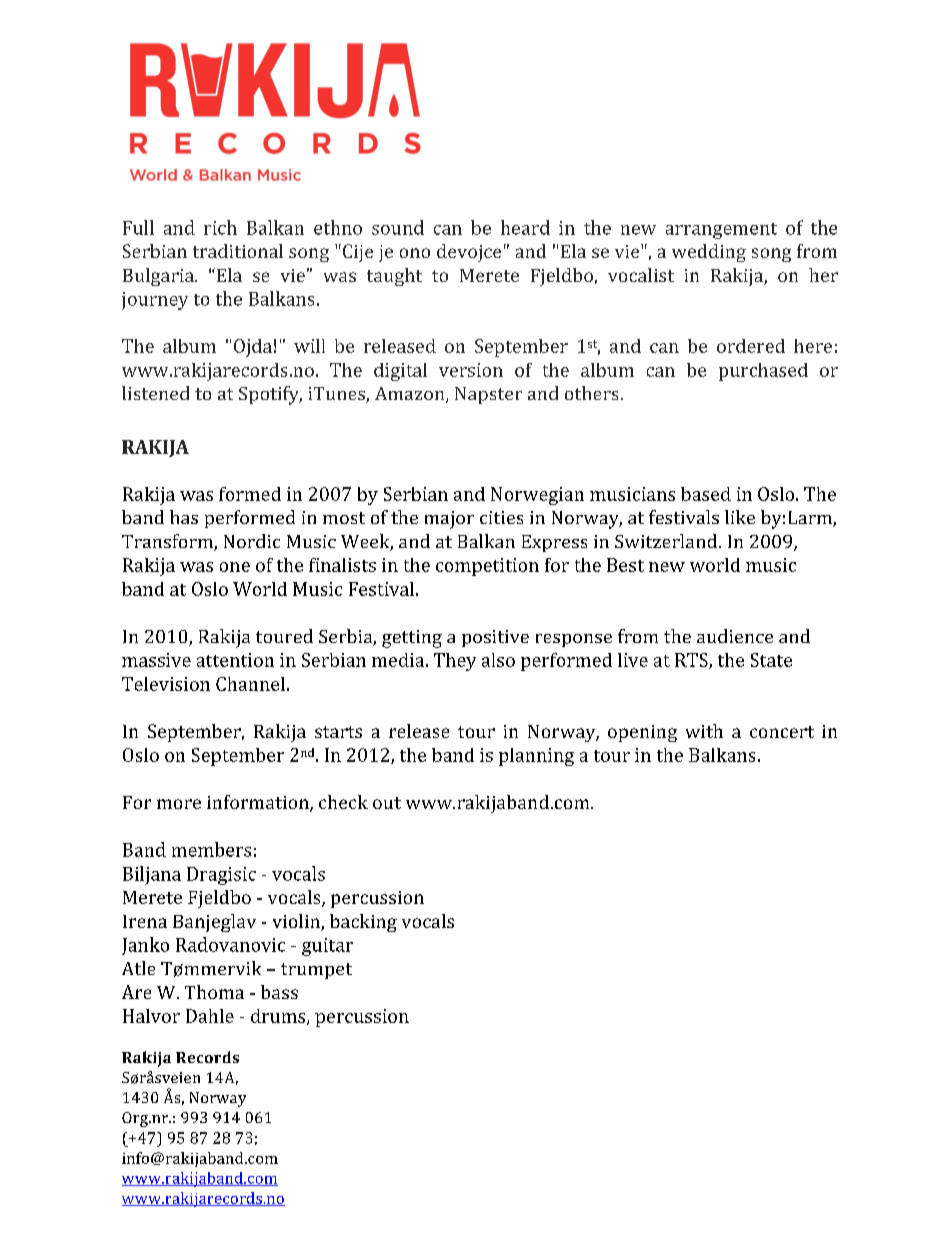  What do you see at coordinates (159, 277) in the screenshot?
I see `Bulgaria` at bounding box center [159, 277].
